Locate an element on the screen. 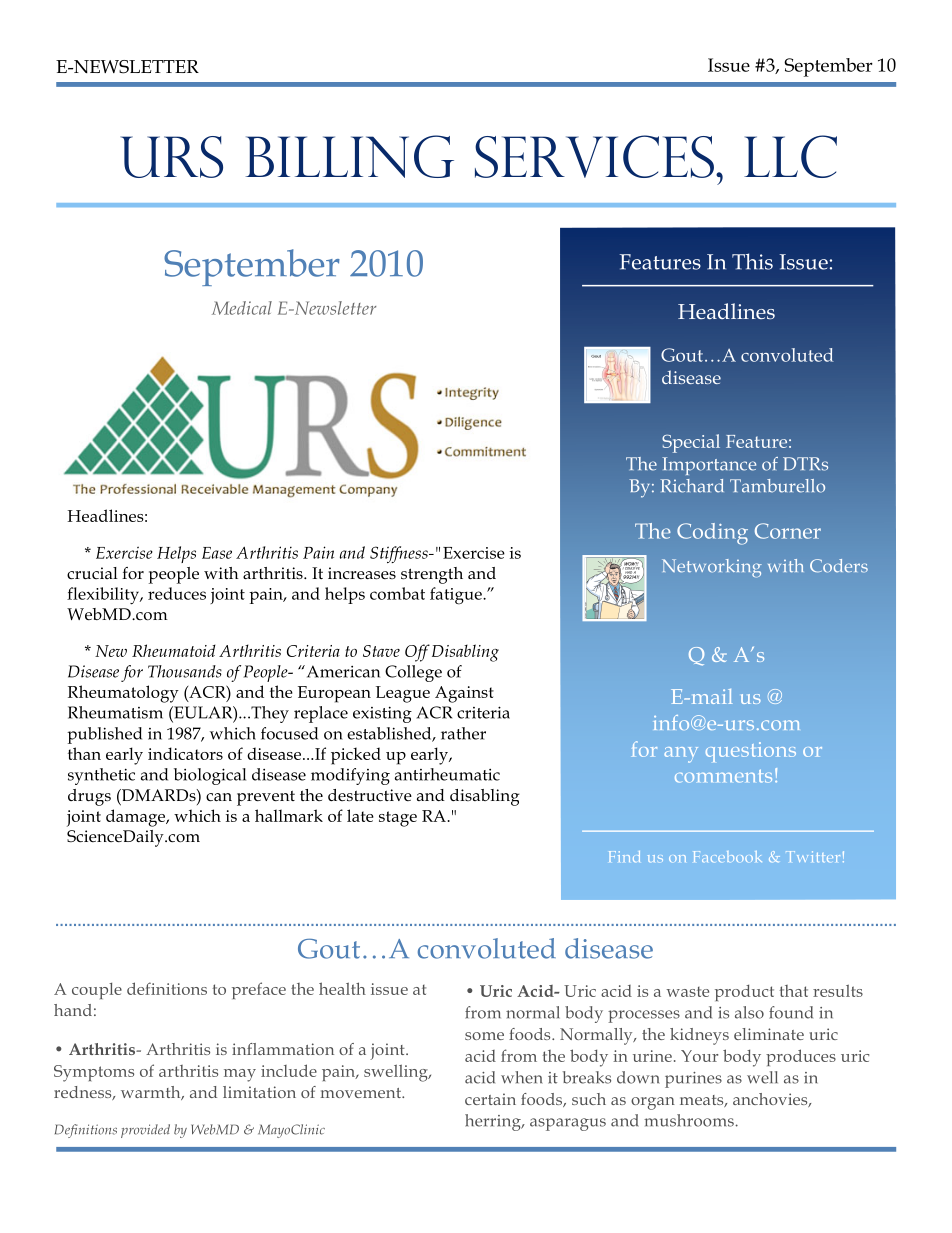  Networking is located at coordinates (712, 568).
